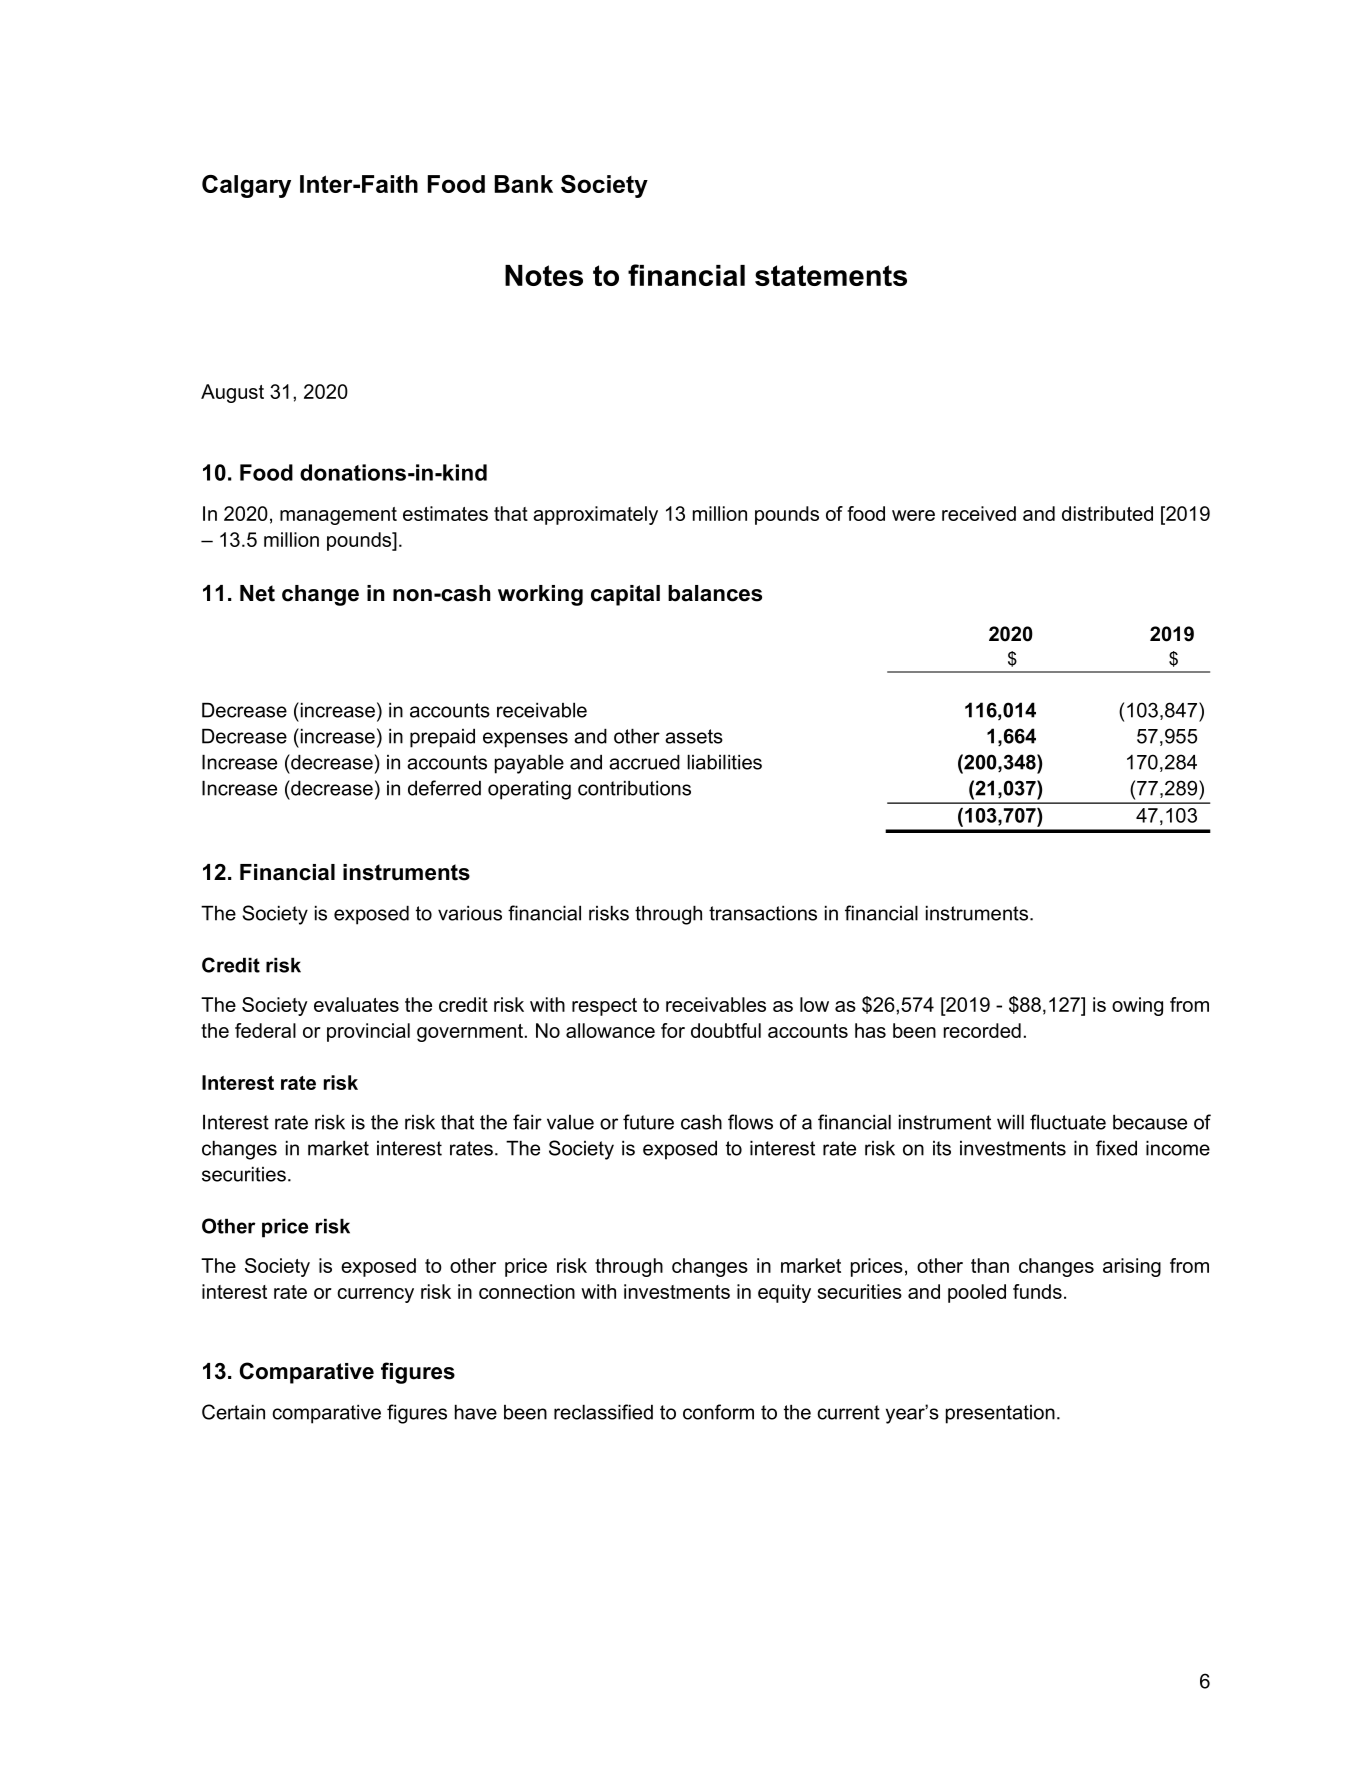 The width and height of the image is (1372, 1776). What do you see at coordinates (718, 1412) in the image?
I see `conform` at bounding box center [718, 1412].
